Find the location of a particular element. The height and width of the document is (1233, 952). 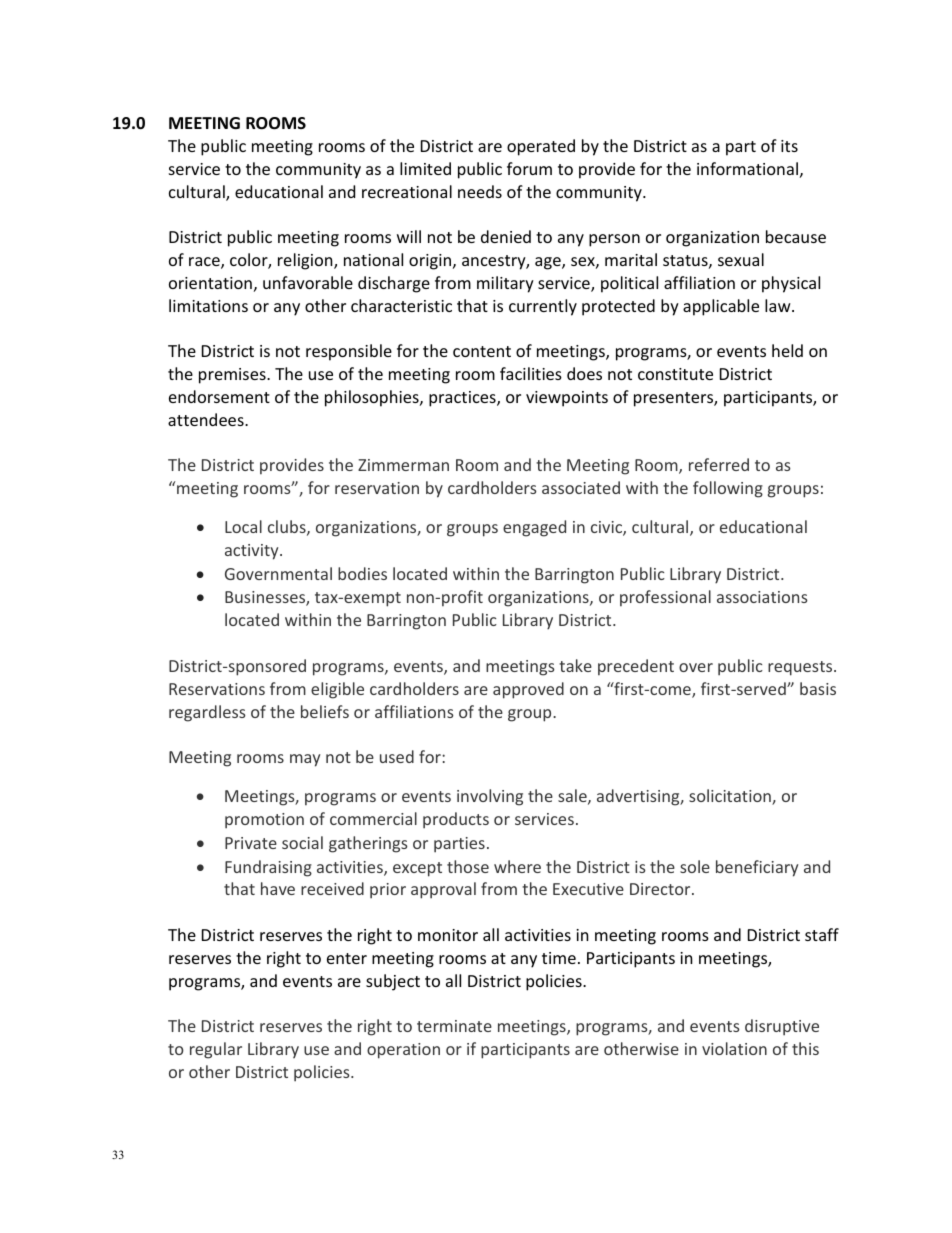

facilities is located at coordinates (531, 373).
